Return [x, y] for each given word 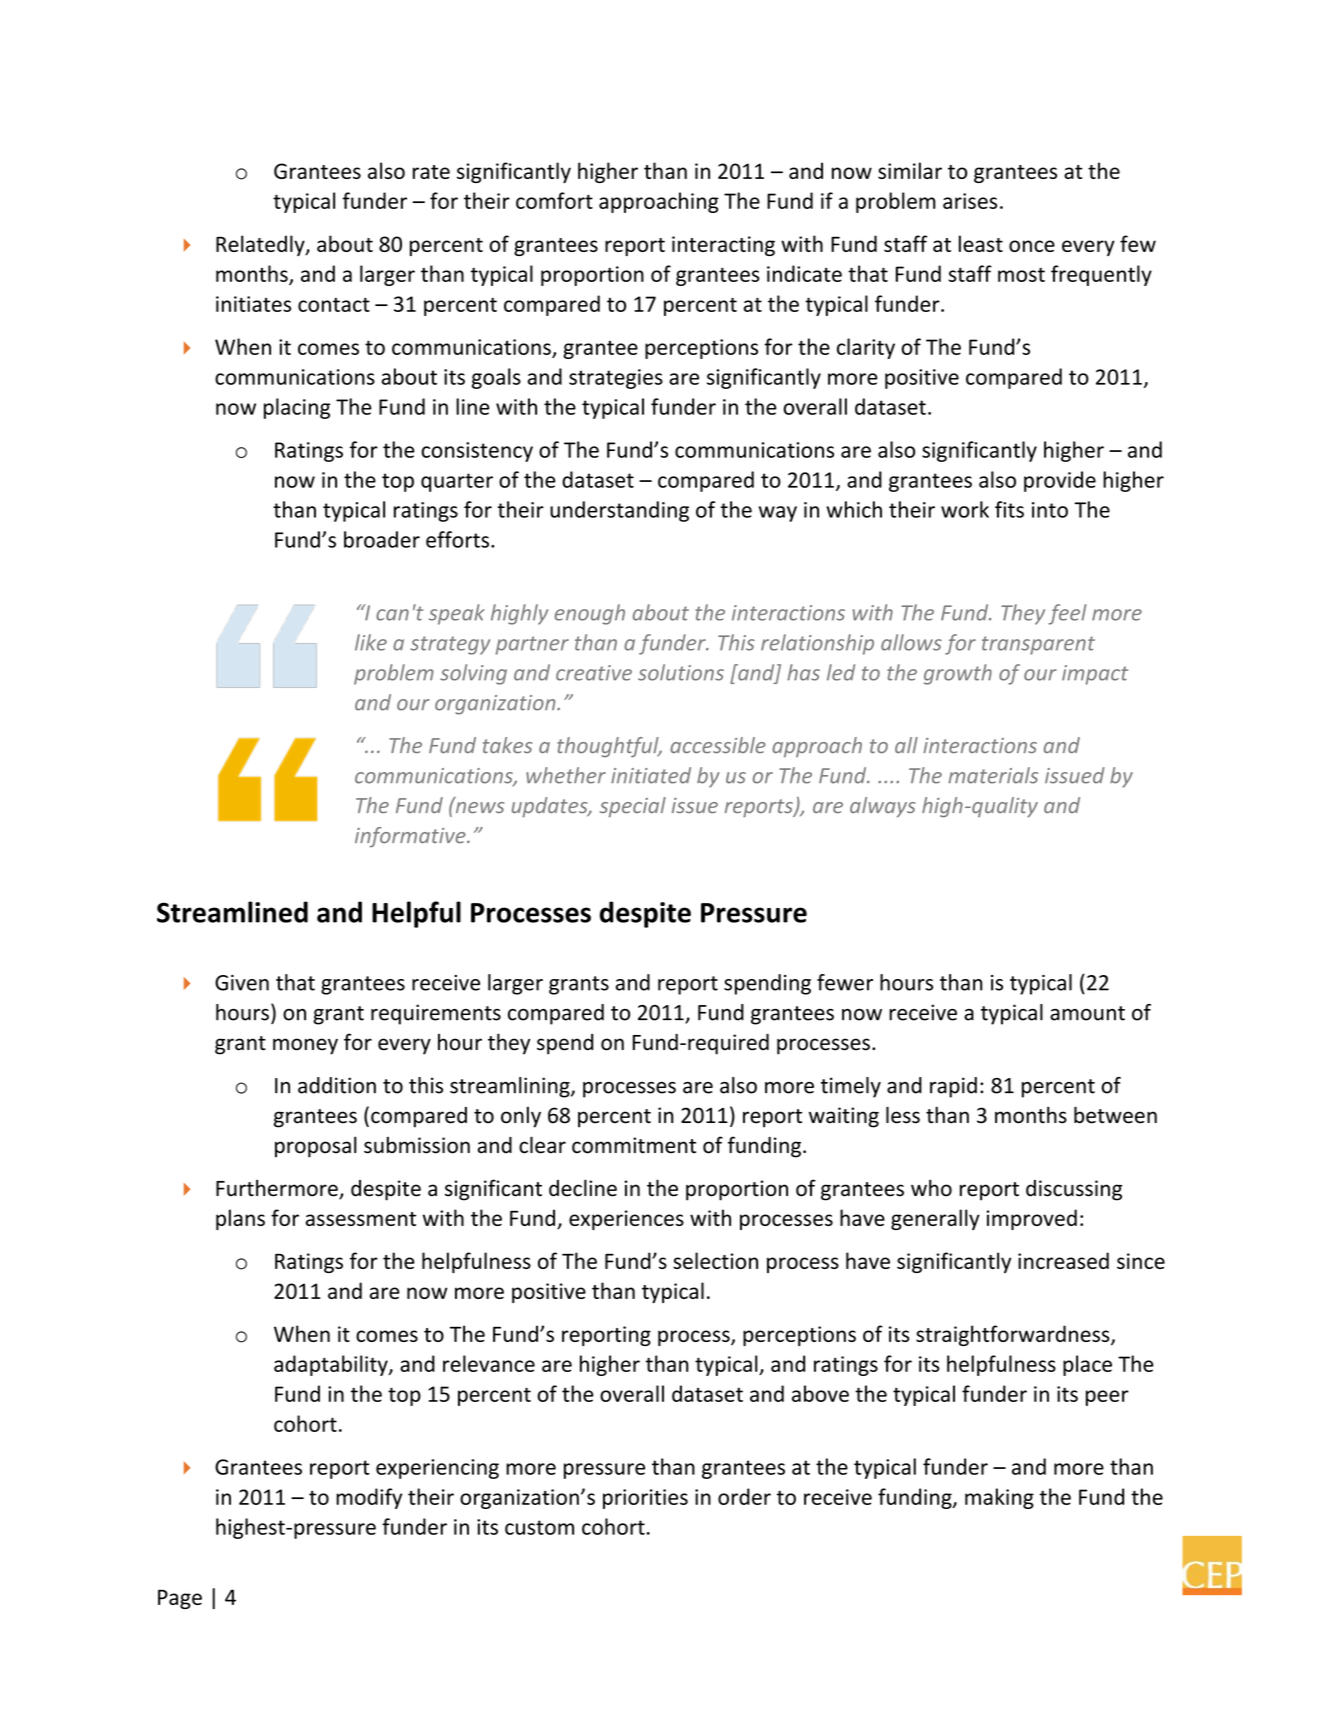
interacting [723, 246]
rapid [953, 1087]
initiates [253, 304]
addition [337, 1085]
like [371, 642]
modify [369, 1498]
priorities [645, 1499]
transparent [1038, 645]
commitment [634, 1145]
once [1032, 246]
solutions [681, 672]
